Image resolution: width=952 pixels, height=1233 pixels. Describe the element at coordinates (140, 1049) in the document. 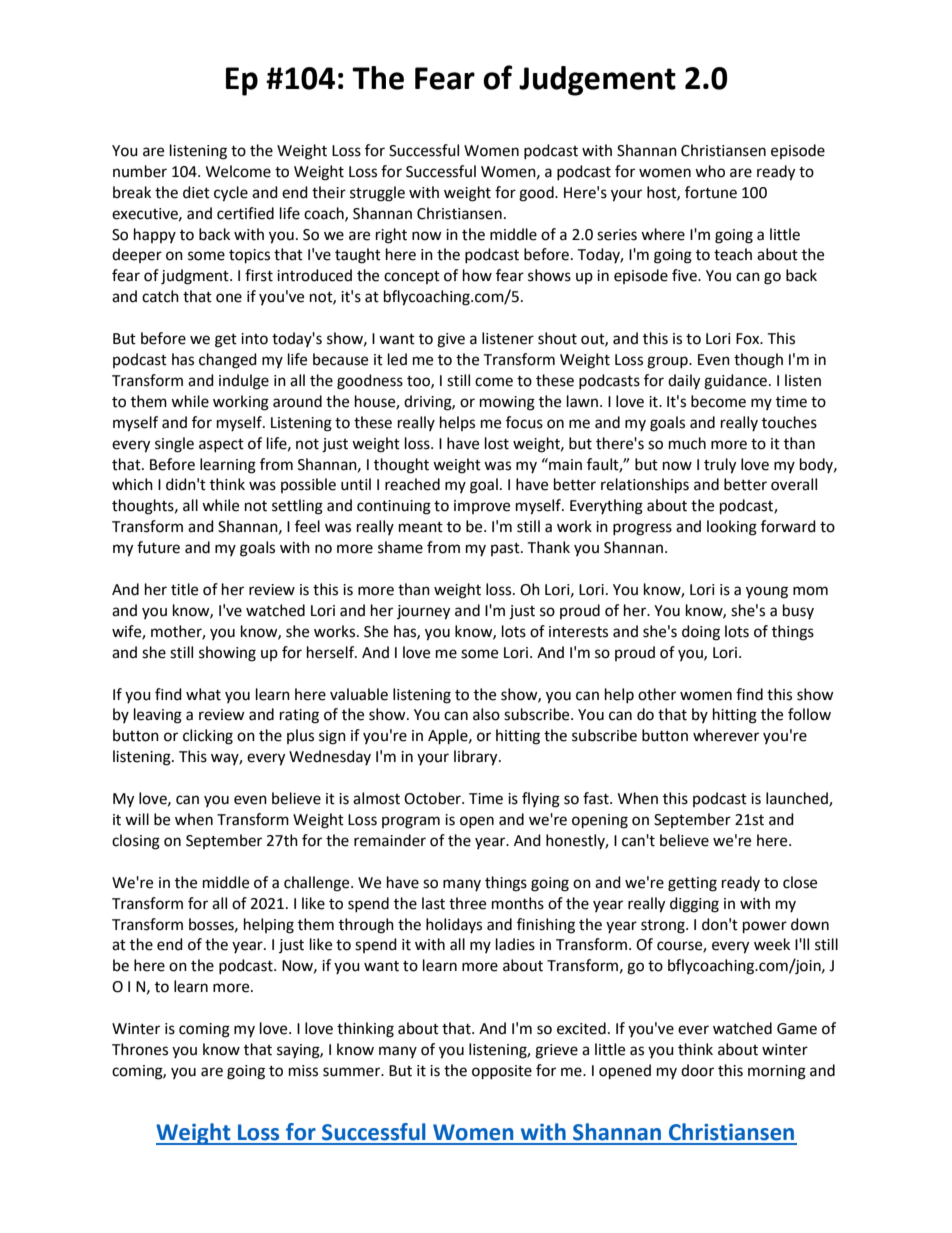

I see `Thrones` at that location.
